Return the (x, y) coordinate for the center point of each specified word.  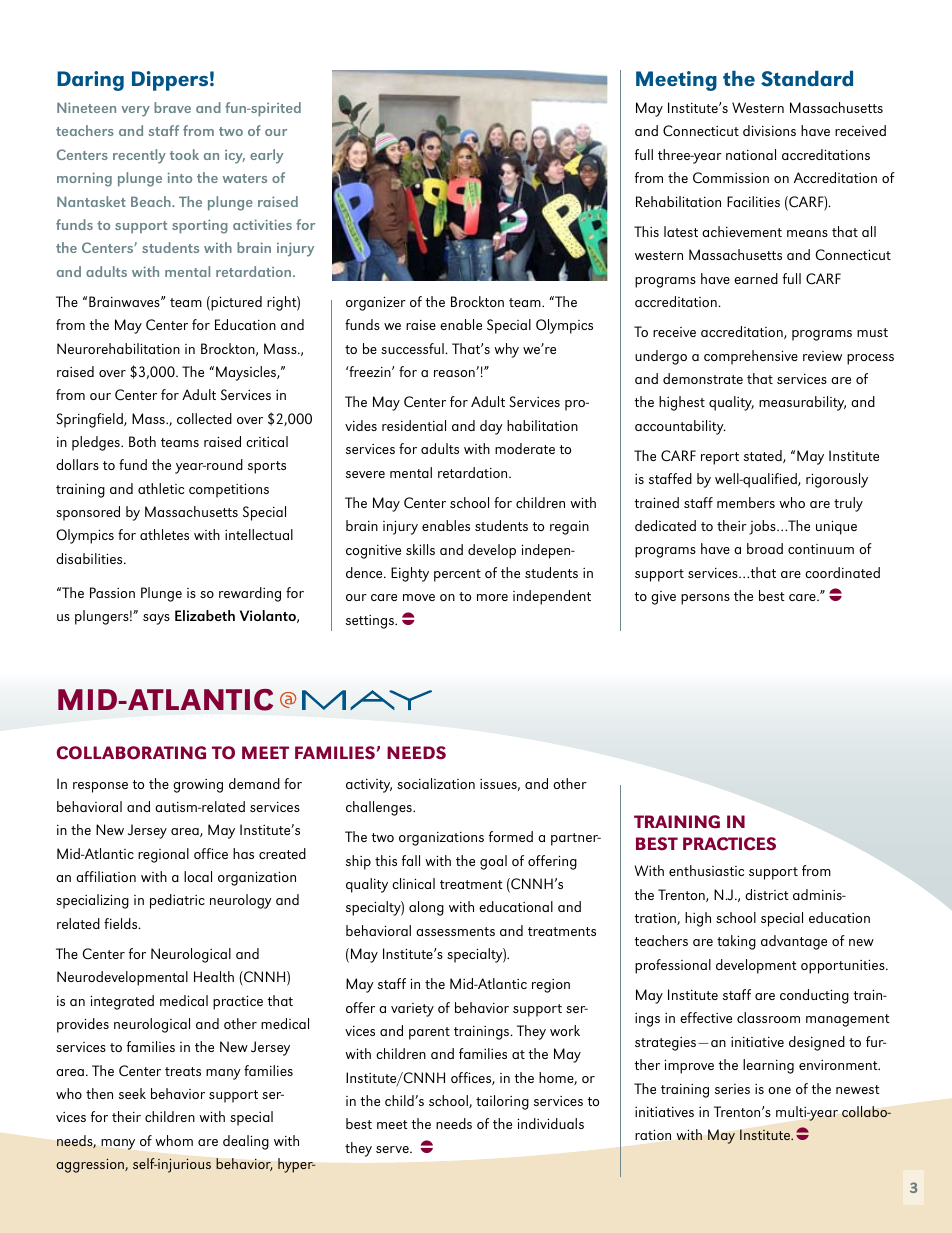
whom (174, 1140)
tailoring (502, 1102)
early (266, 156)
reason (455, 373)
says (156, 619)
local (198, 876)
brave (172, 107)
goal (493, 862)
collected (204, 418)
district (767, 894)
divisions (769, 130)
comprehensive (751, 357)
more (492, 597)
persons (705, 599)
